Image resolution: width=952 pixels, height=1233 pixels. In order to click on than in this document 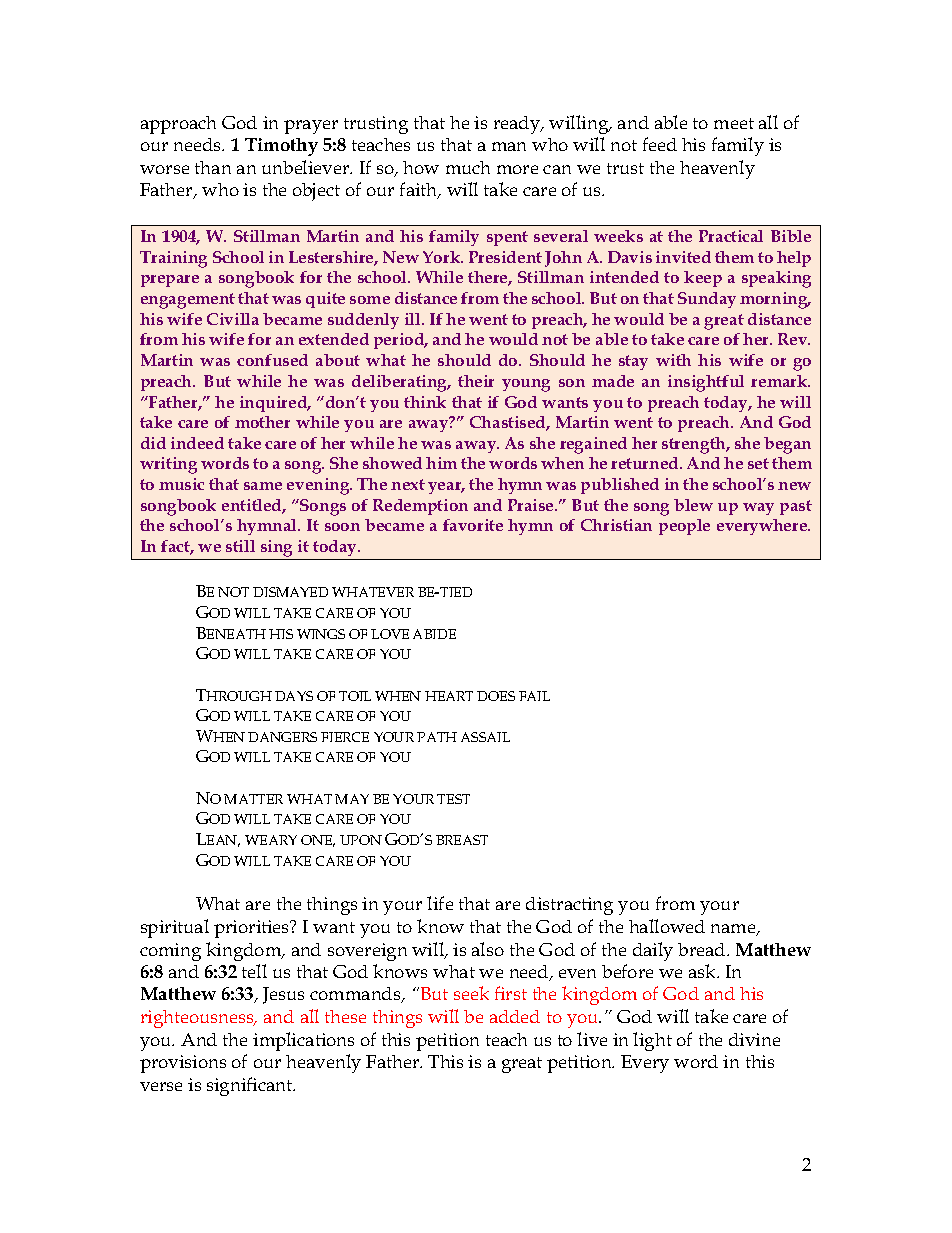, I will do `click(213, 167)`.
